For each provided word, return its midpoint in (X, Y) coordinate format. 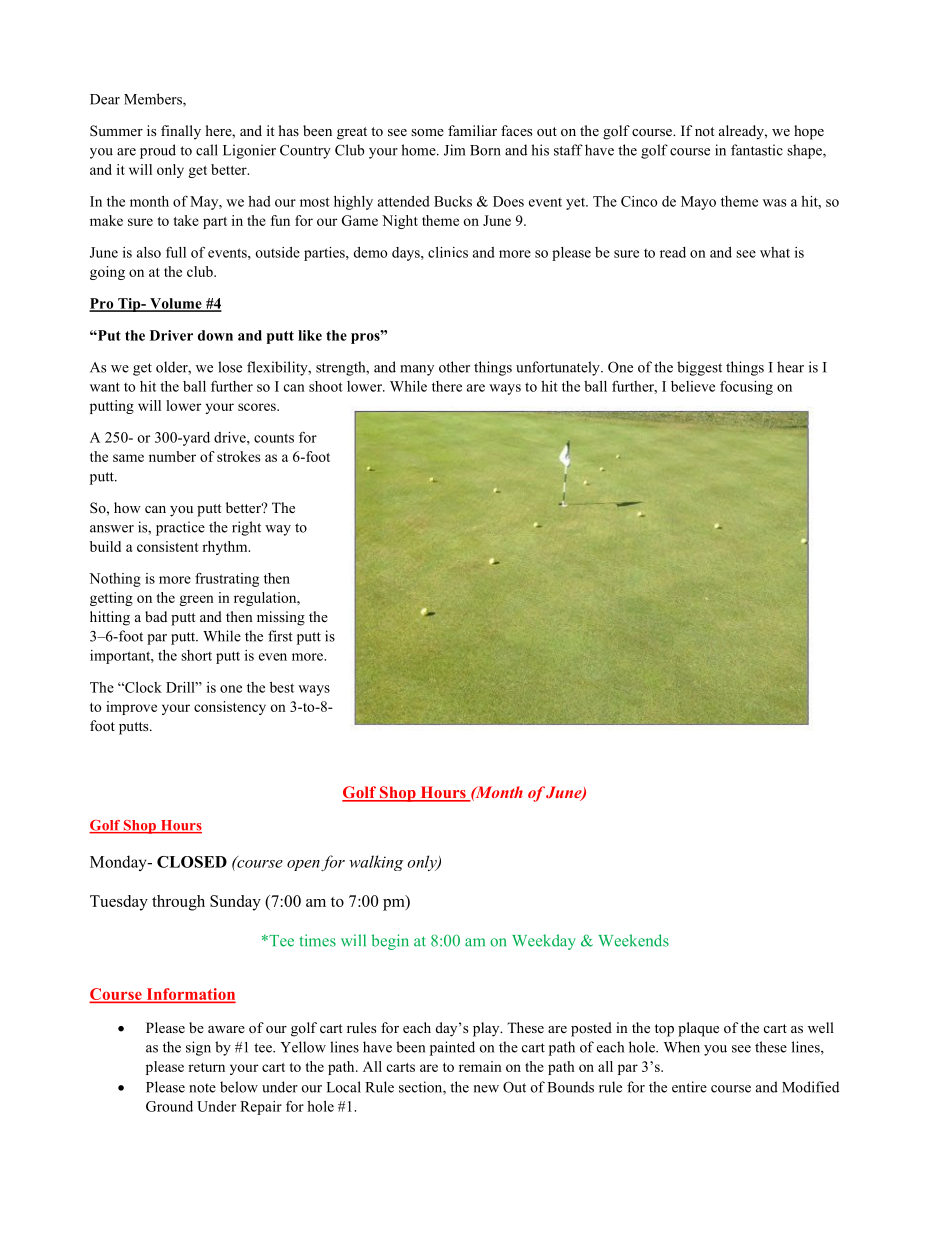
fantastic (757, 150)
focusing (746, 387)
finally (181, 132)
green (196, 600)
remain (480, 1066)
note (202, 1088)
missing (281, 618)
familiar (472, 130)
